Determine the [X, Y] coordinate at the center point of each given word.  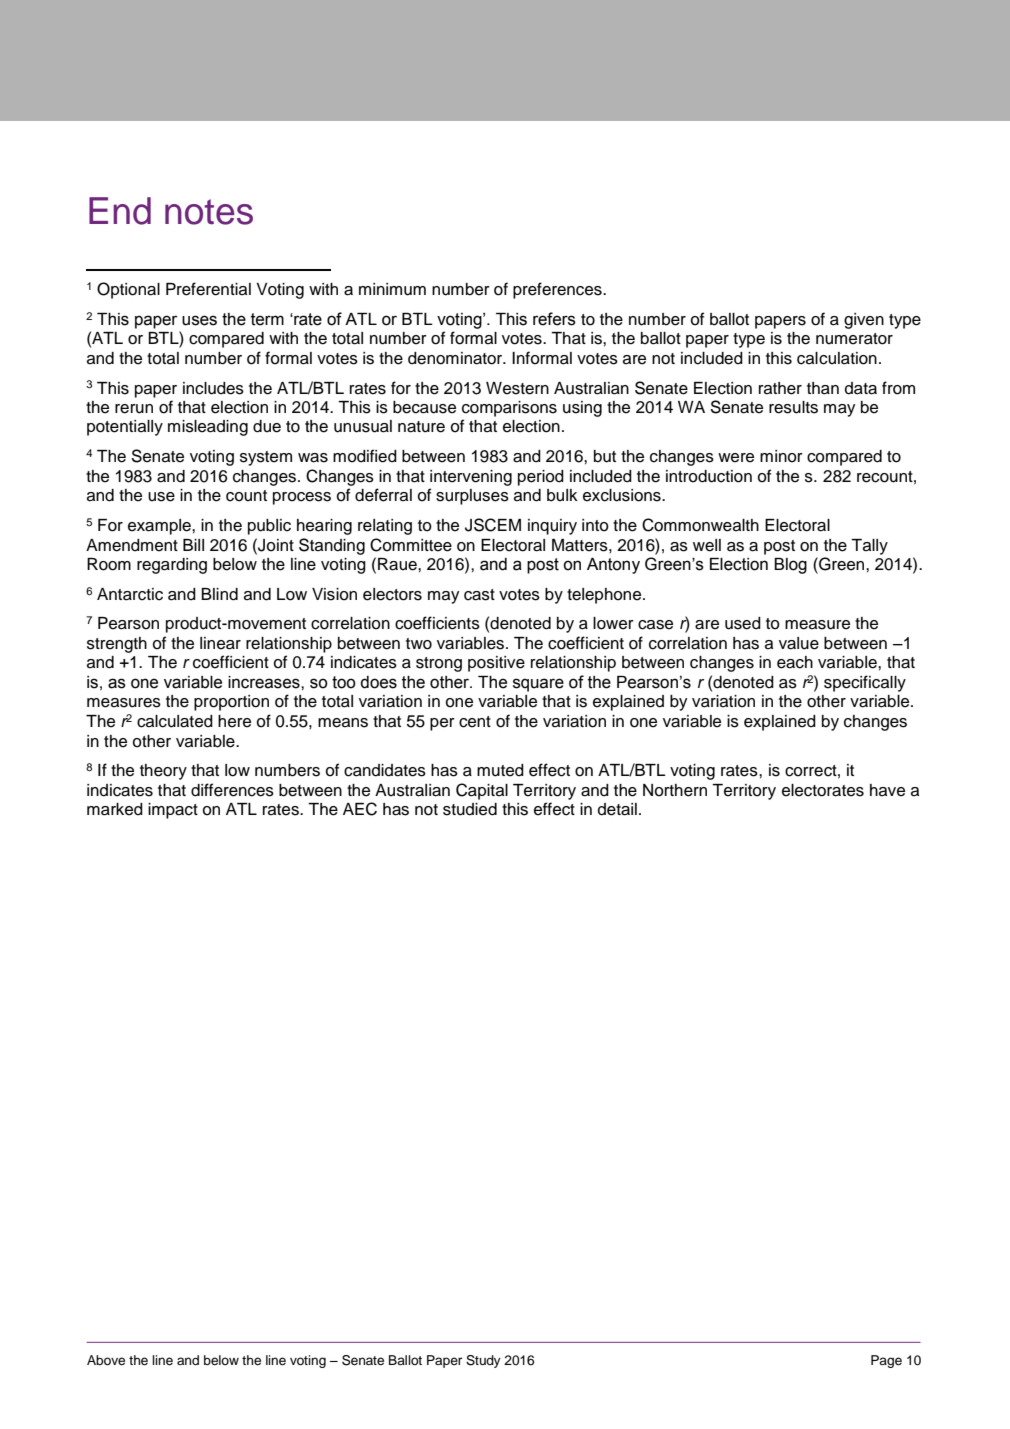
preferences [558, 290]
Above [106, 1360]
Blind [219, 594]
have [887, 790]
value [799, 643]
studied [470, 809]
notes [209, 212]
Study [483, 1361]
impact [173, 811]
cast [479, 595]
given [864, 321]
